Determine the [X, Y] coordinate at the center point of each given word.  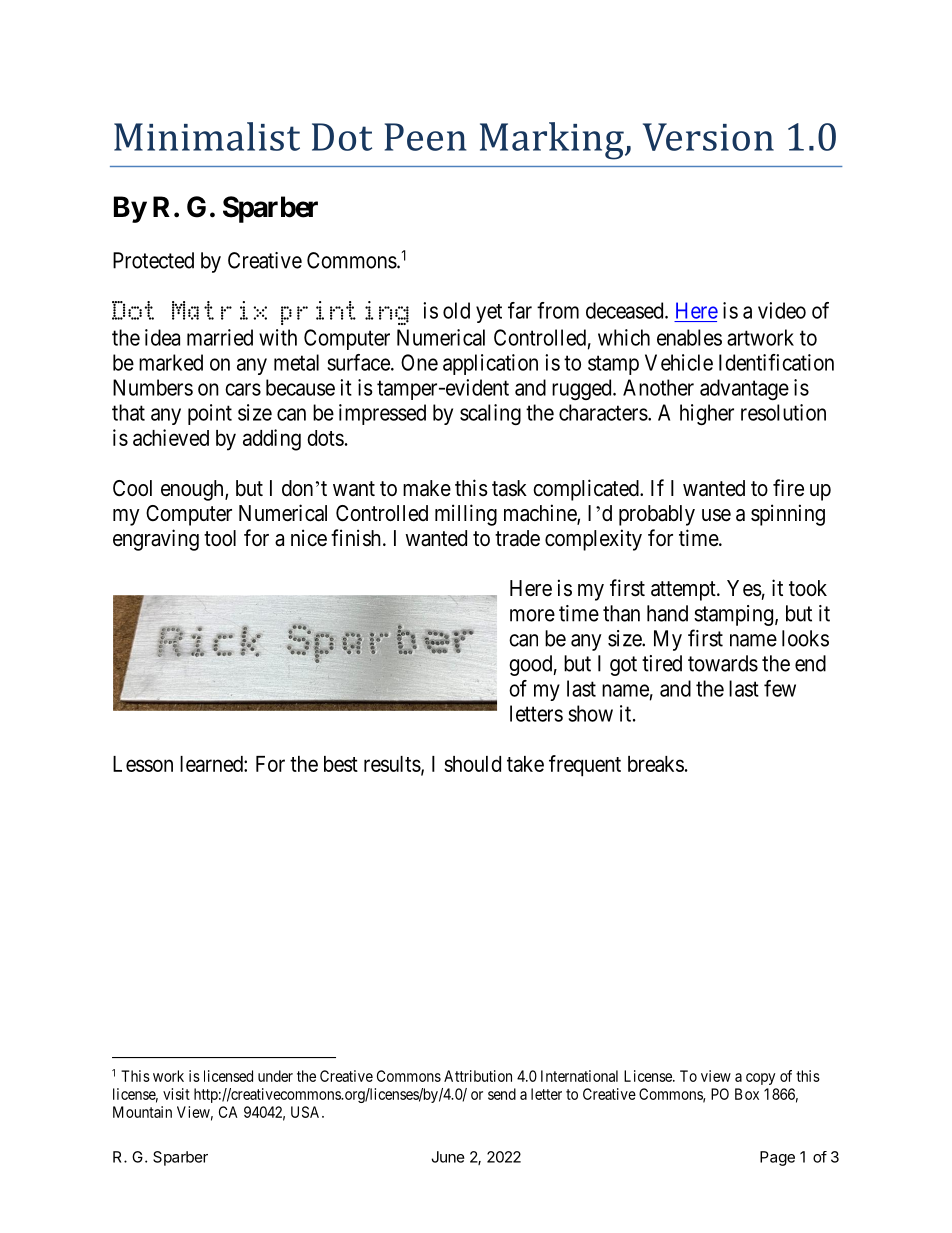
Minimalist [207, 136]
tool [220, 538]
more [532, 615]
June [448, 1157]
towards [723, 663]
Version [708, 137]
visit [176, 1094]
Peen [425, 137]
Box [747, 1094]
